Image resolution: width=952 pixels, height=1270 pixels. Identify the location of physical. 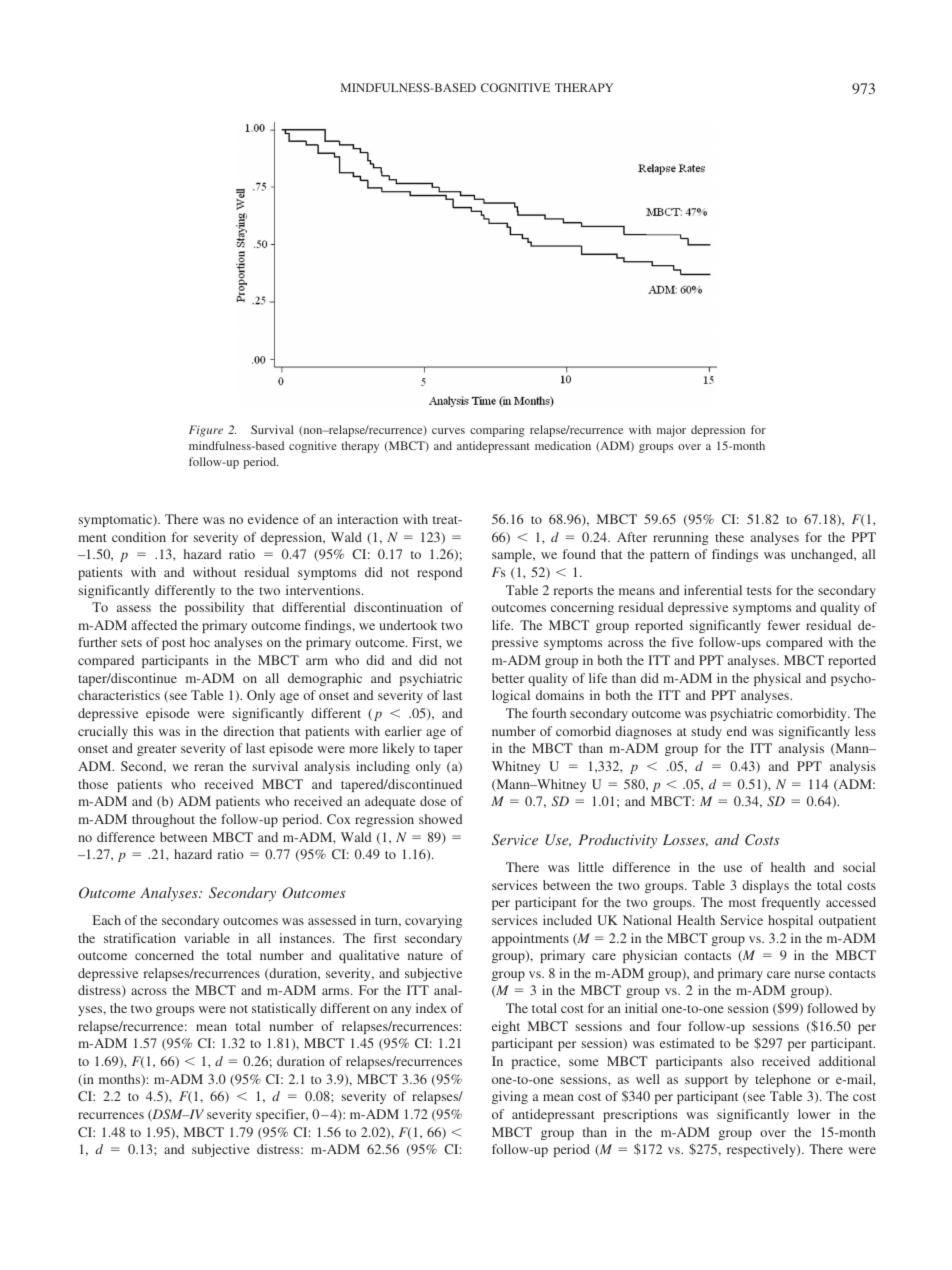
(777, 679).
